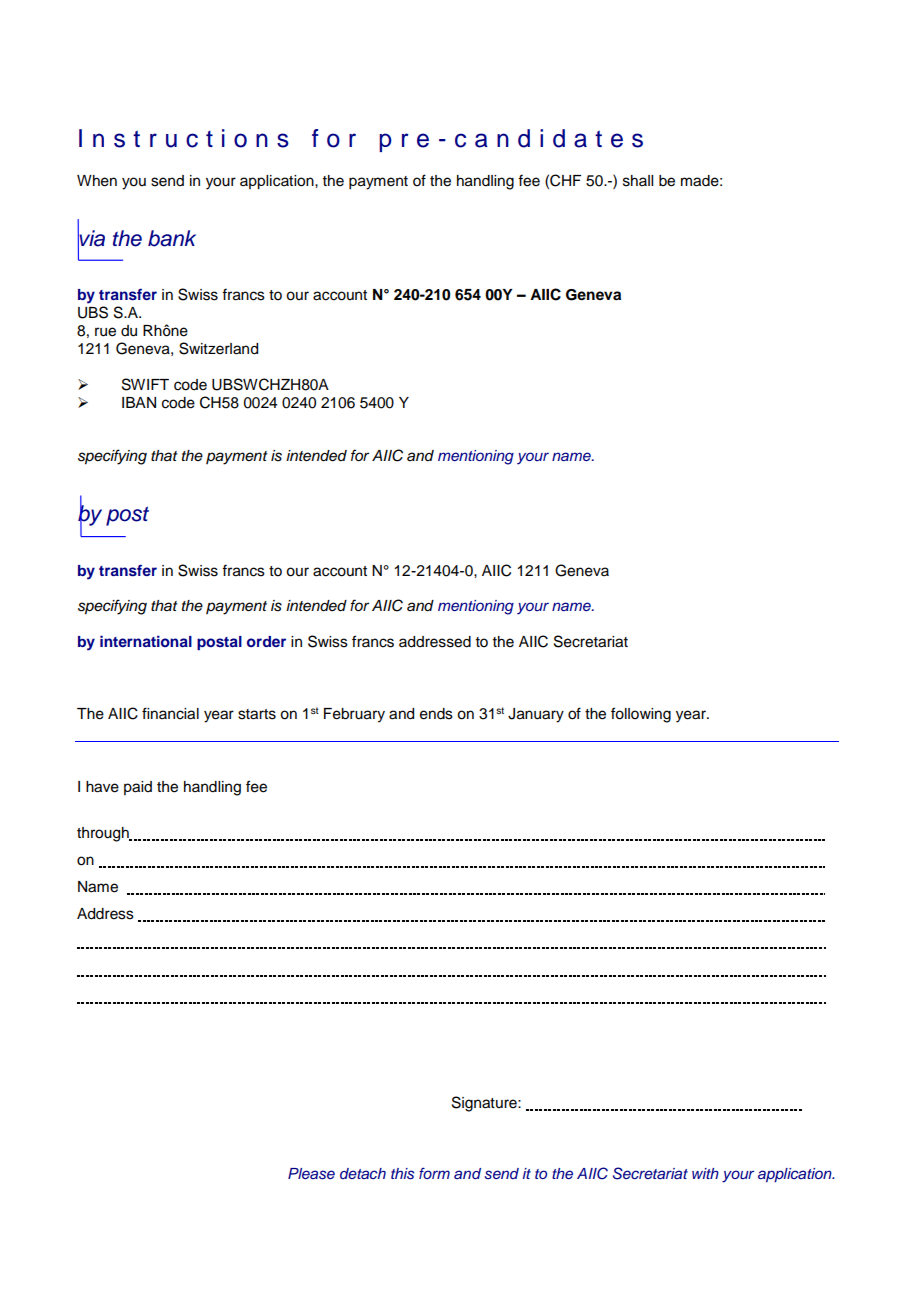  Describe the element at coordinates (146, 641) in the image. I see `international` at that location.
